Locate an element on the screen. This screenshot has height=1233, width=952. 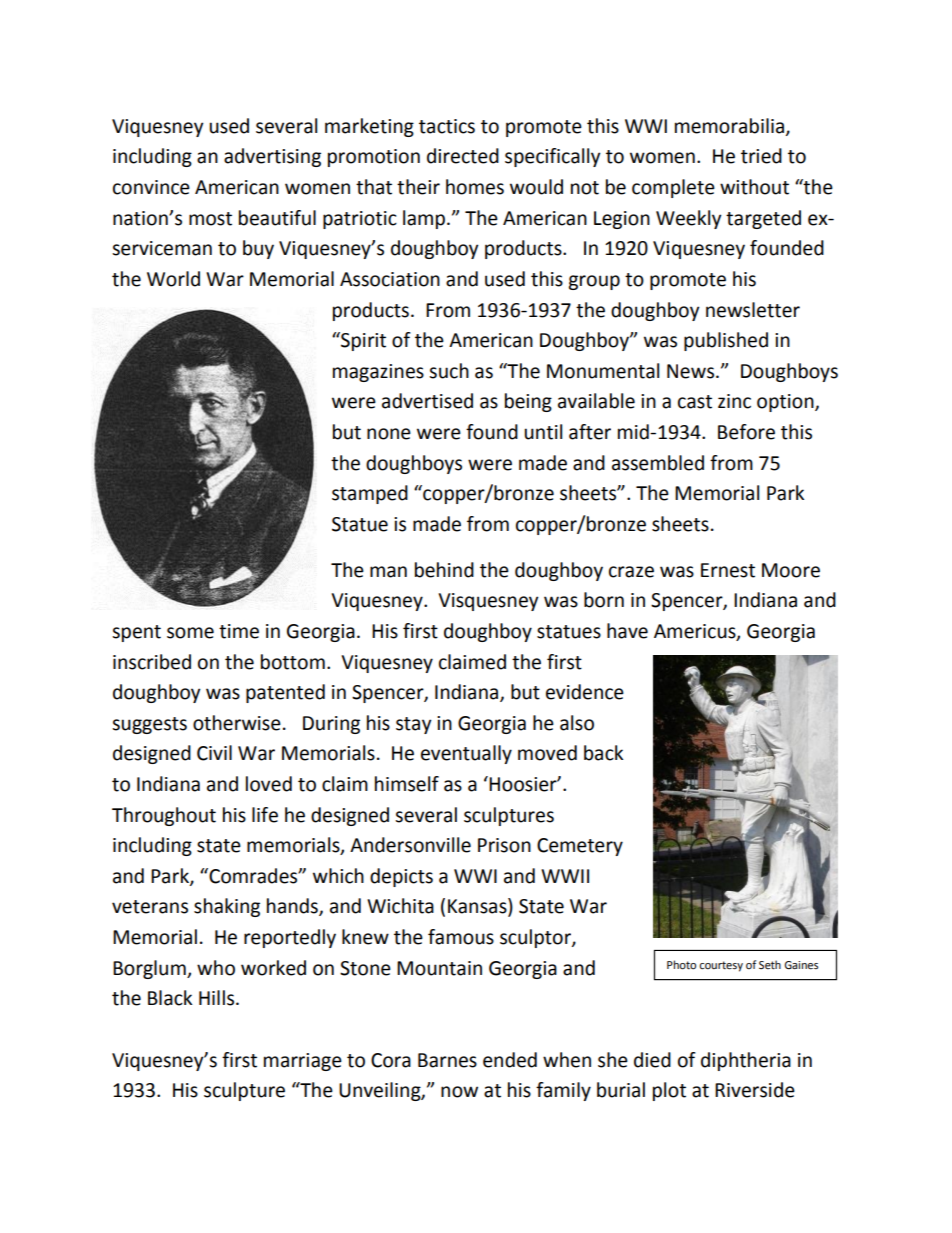
Civil is located at coordinates (214, 753).
